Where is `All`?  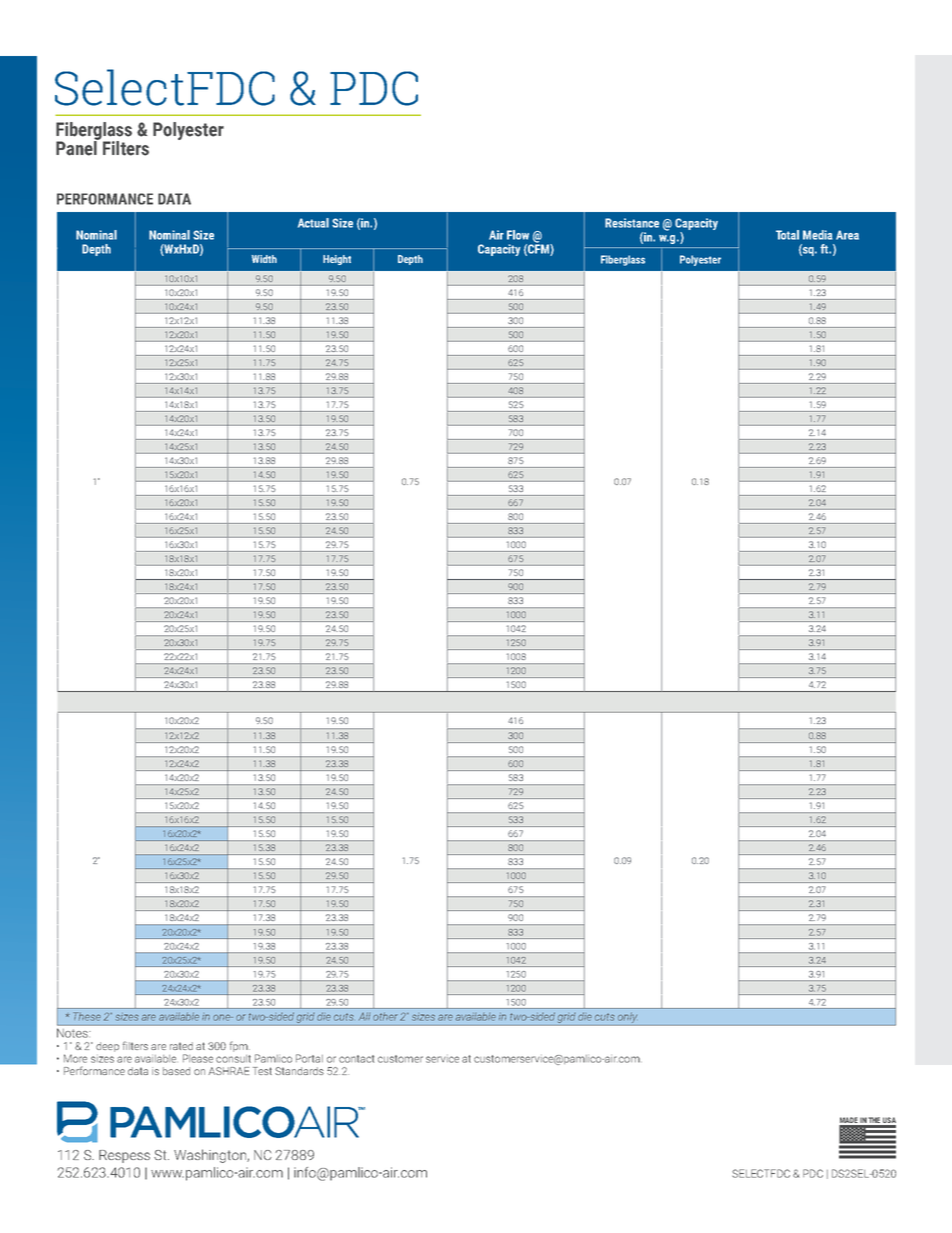 All is located at coordinates (364, 1016).
